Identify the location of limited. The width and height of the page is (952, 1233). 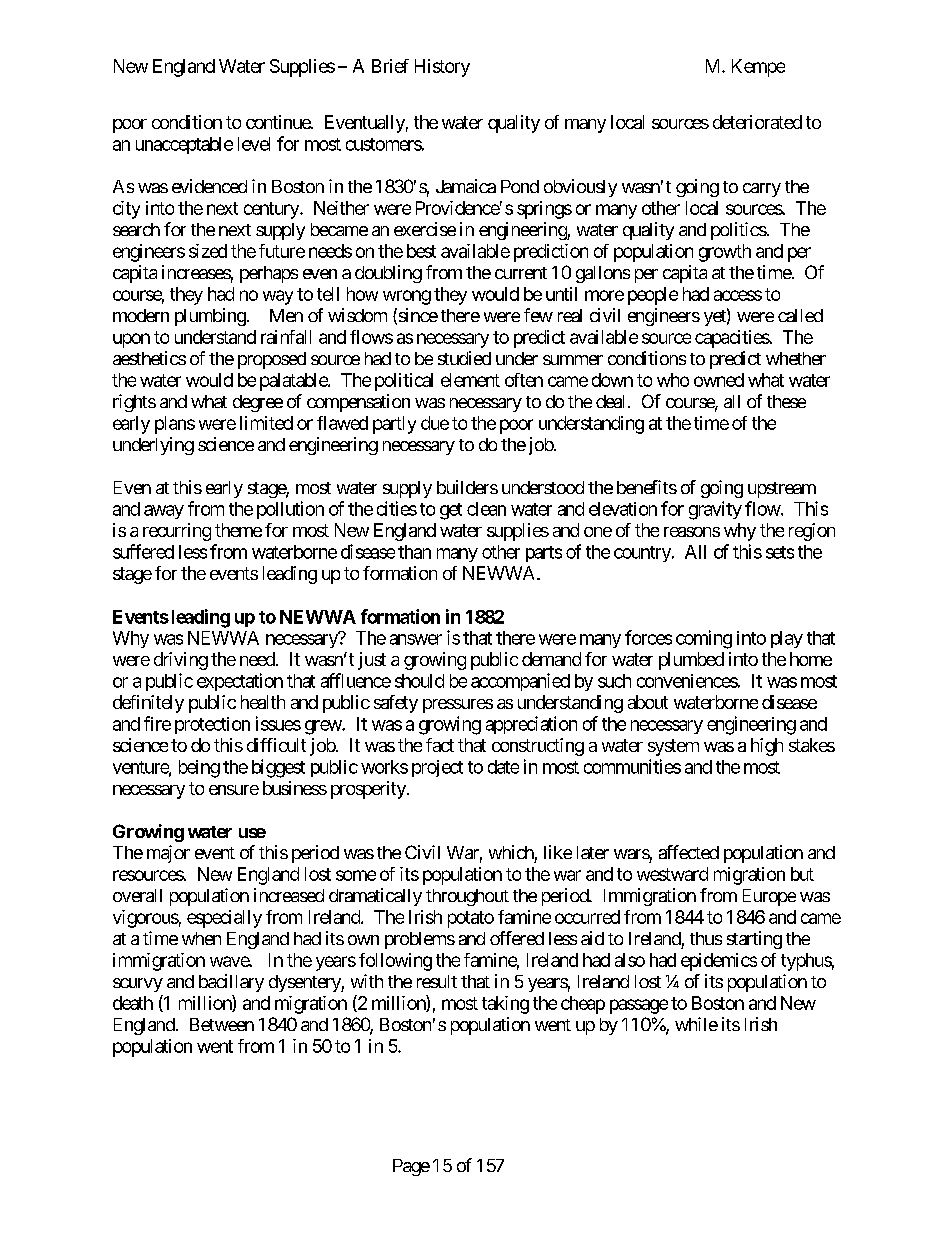
(266, 423).
